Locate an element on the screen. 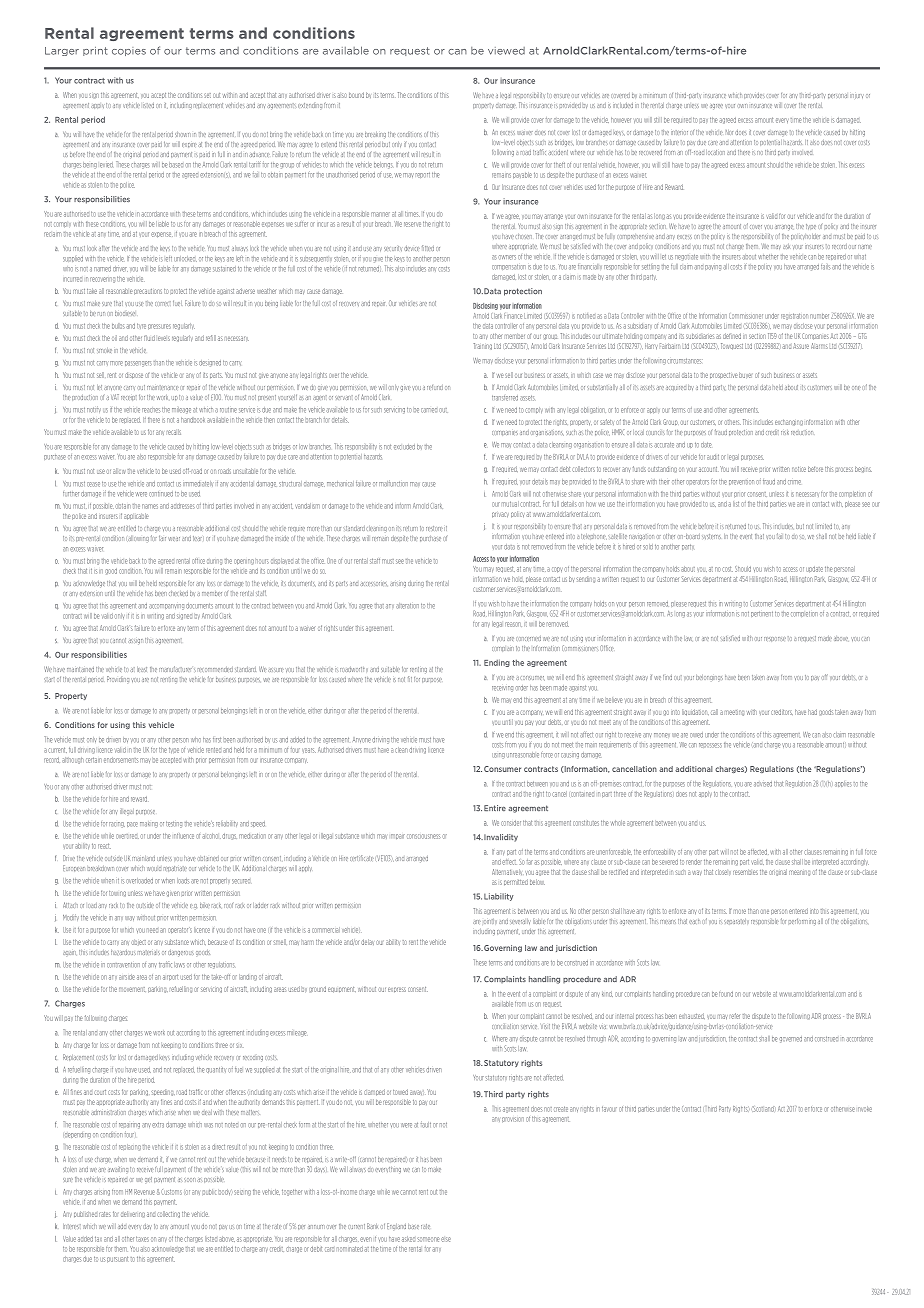 The height and width of the screenshot is (1308, 924). else is located at coordinates (446, 1239).
